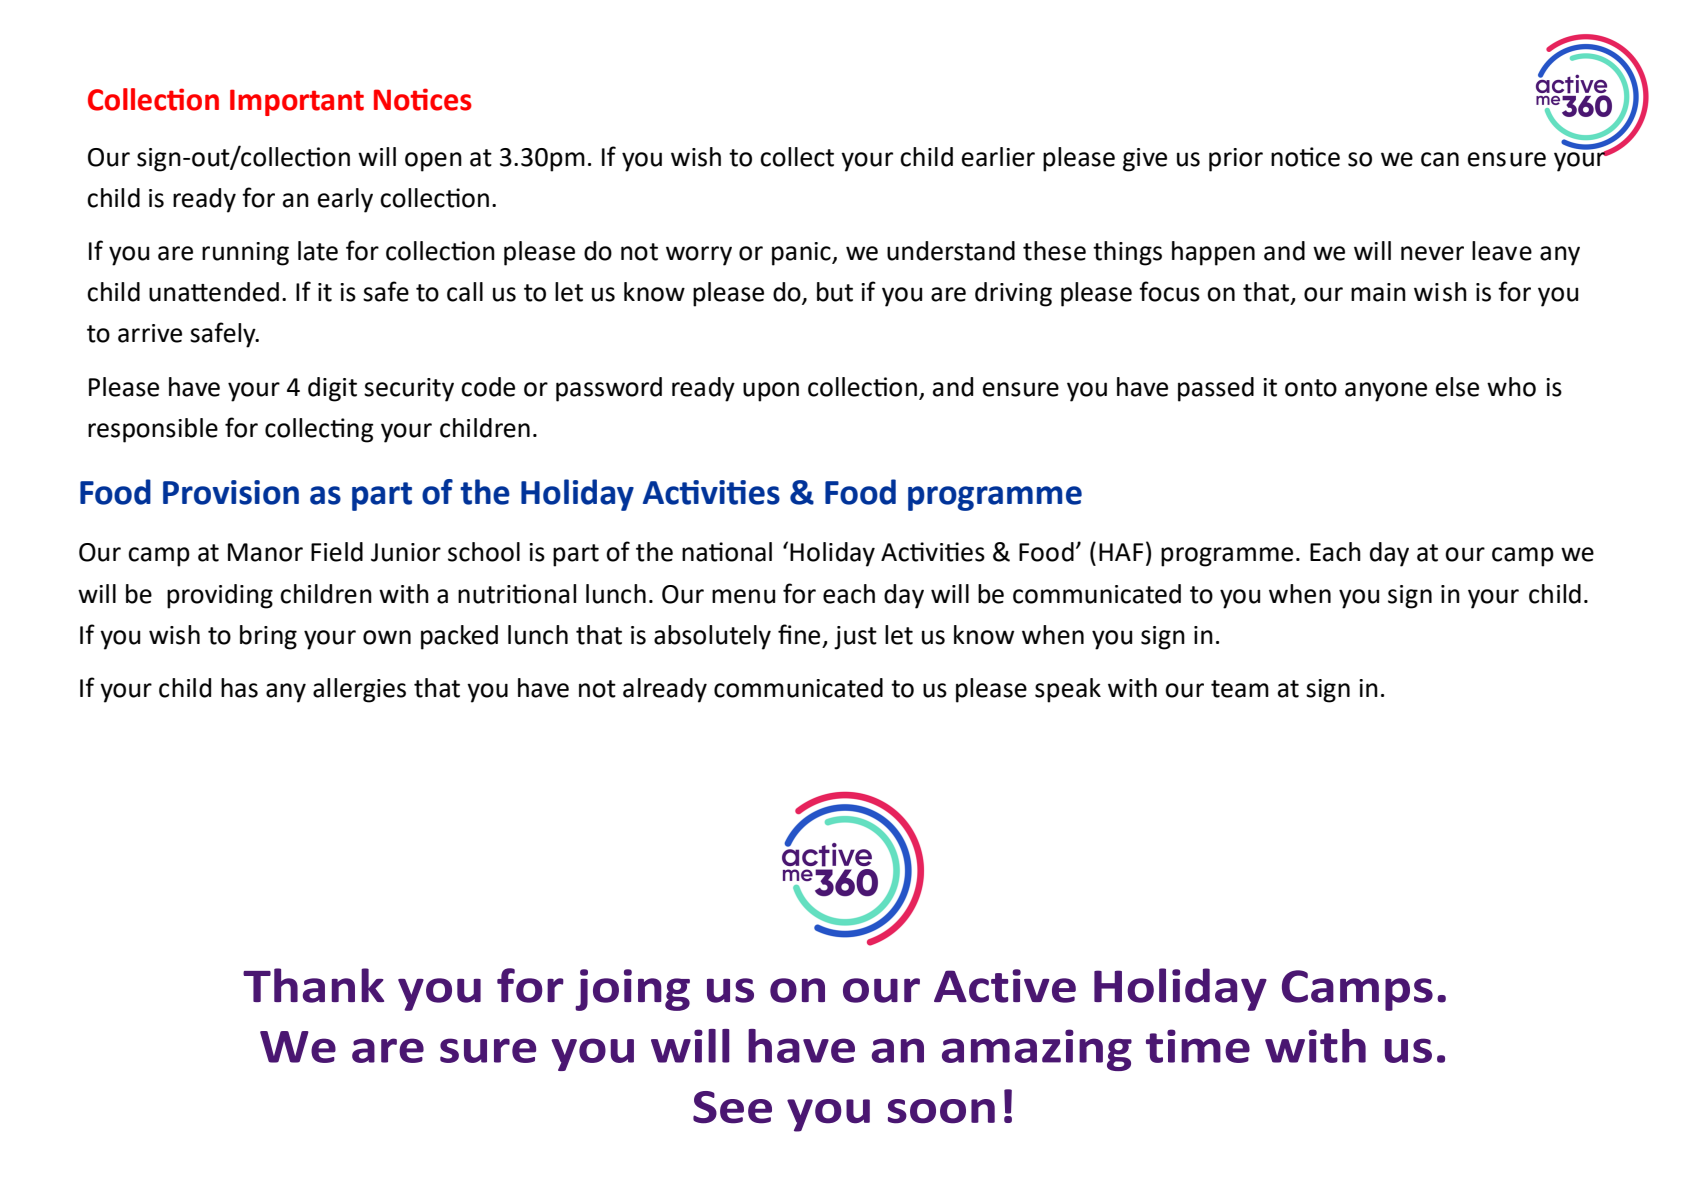  I want to click on earlier, so click(998, 157).
